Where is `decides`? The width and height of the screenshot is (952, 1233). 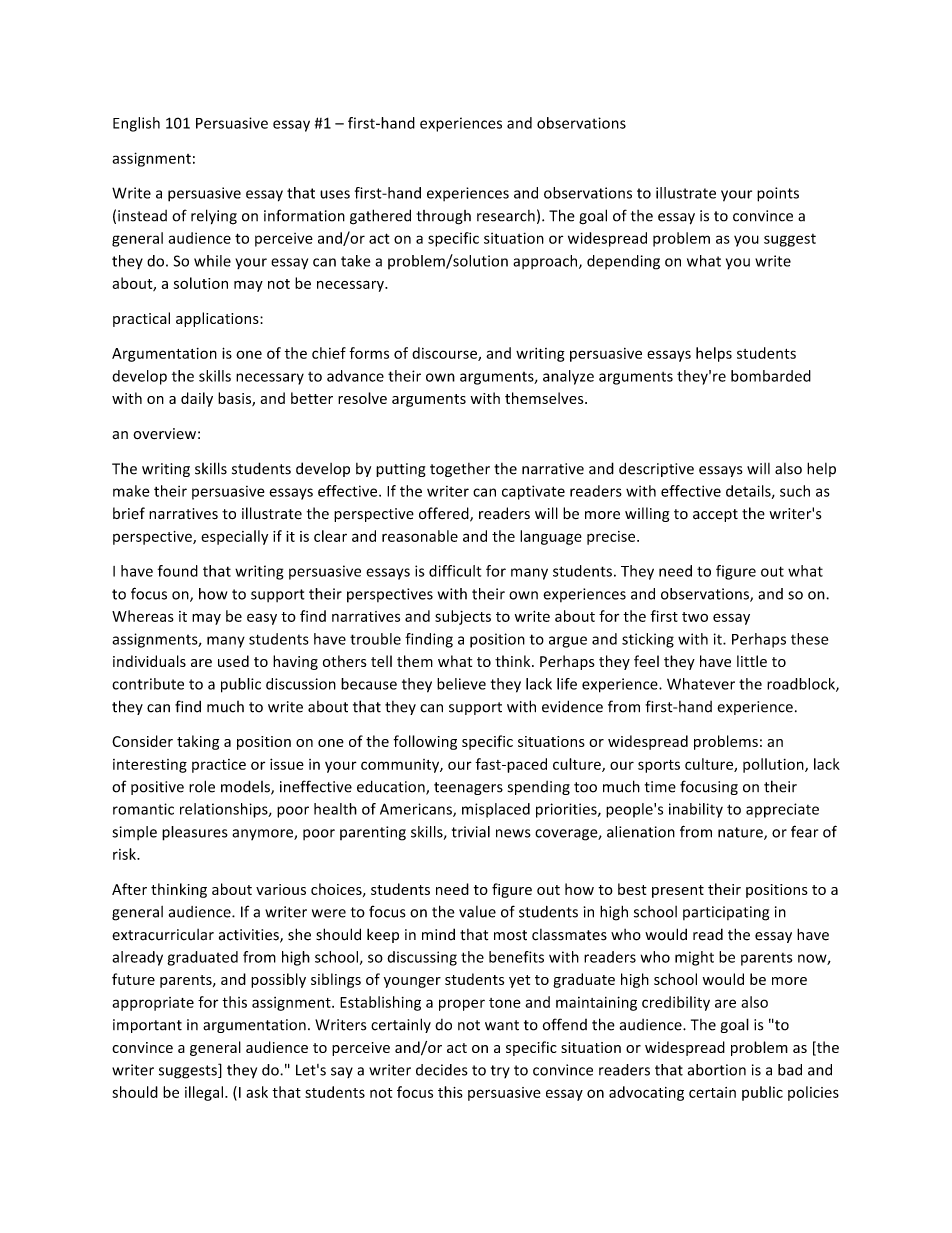 decides is located at coordinates (442, 1070).
